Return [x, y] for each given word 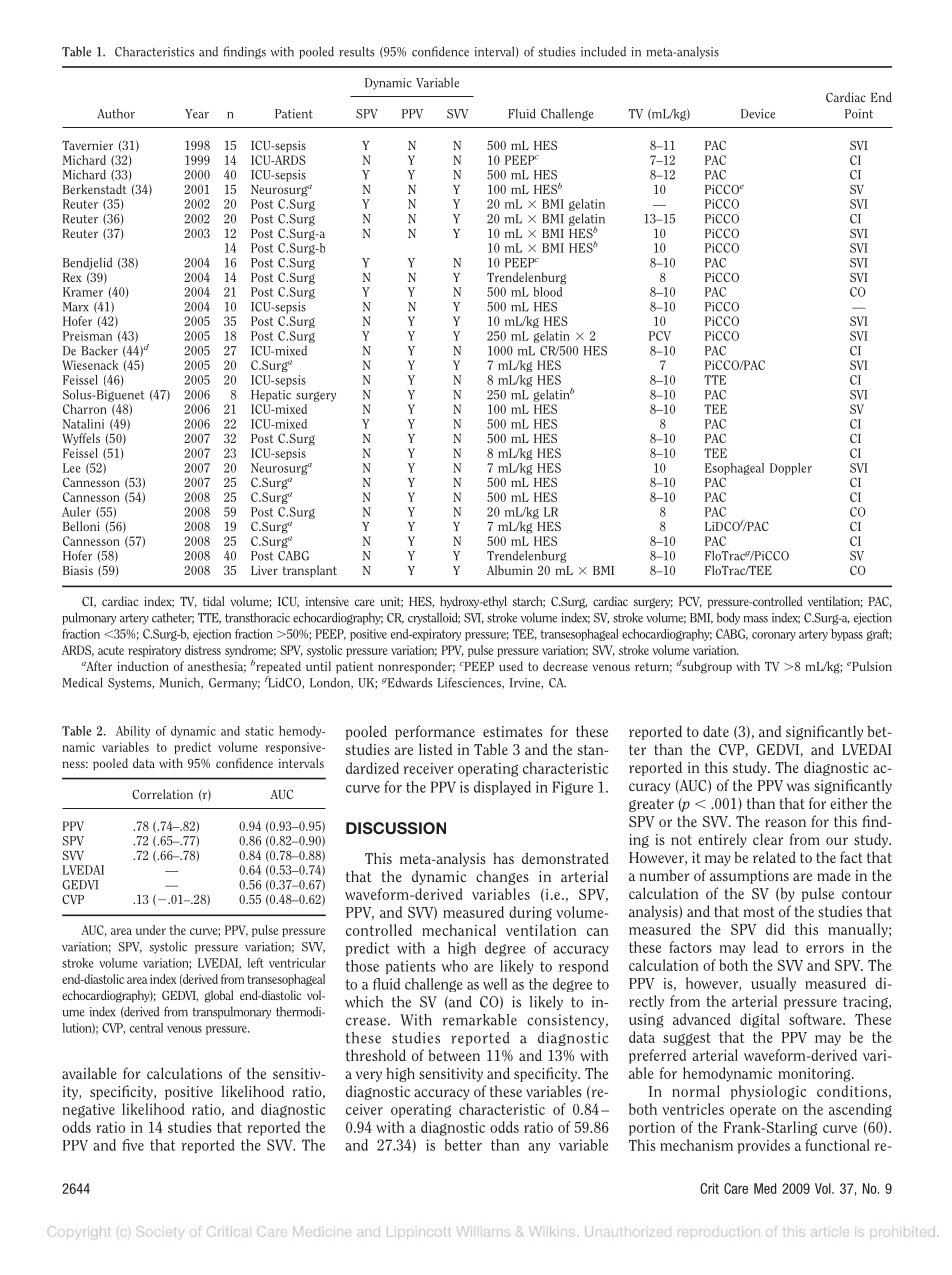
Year [197, 114]
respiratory [154, 651]
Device [758, 114]
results [357, 51]
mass [755, 619]
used [511, 666]
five [133, 1145]
